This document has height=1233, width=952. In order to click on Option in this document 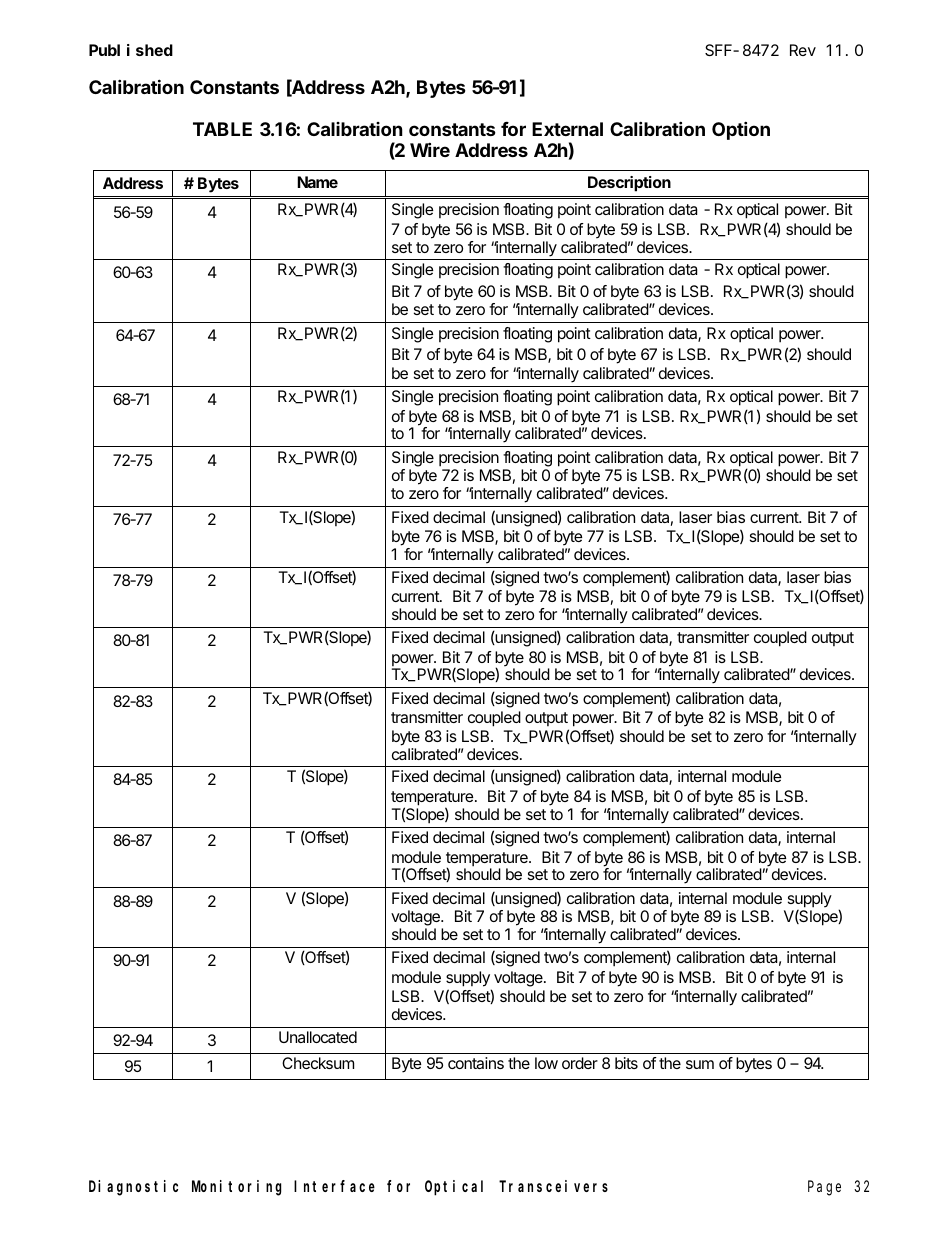, I will do `click(741, 130)`.
